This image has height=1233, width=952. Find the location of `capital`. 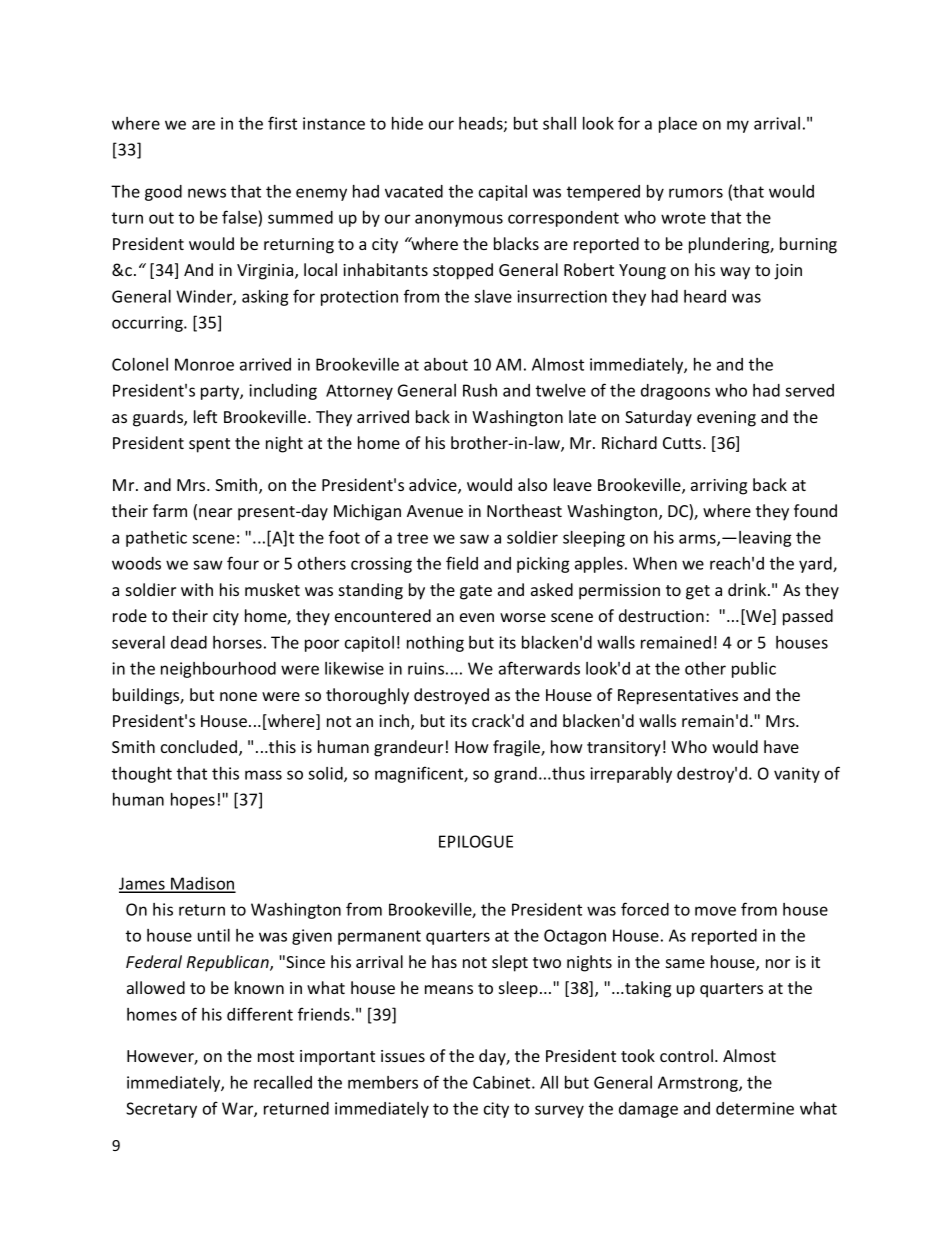

capital is located at coordinates (503, 193).
